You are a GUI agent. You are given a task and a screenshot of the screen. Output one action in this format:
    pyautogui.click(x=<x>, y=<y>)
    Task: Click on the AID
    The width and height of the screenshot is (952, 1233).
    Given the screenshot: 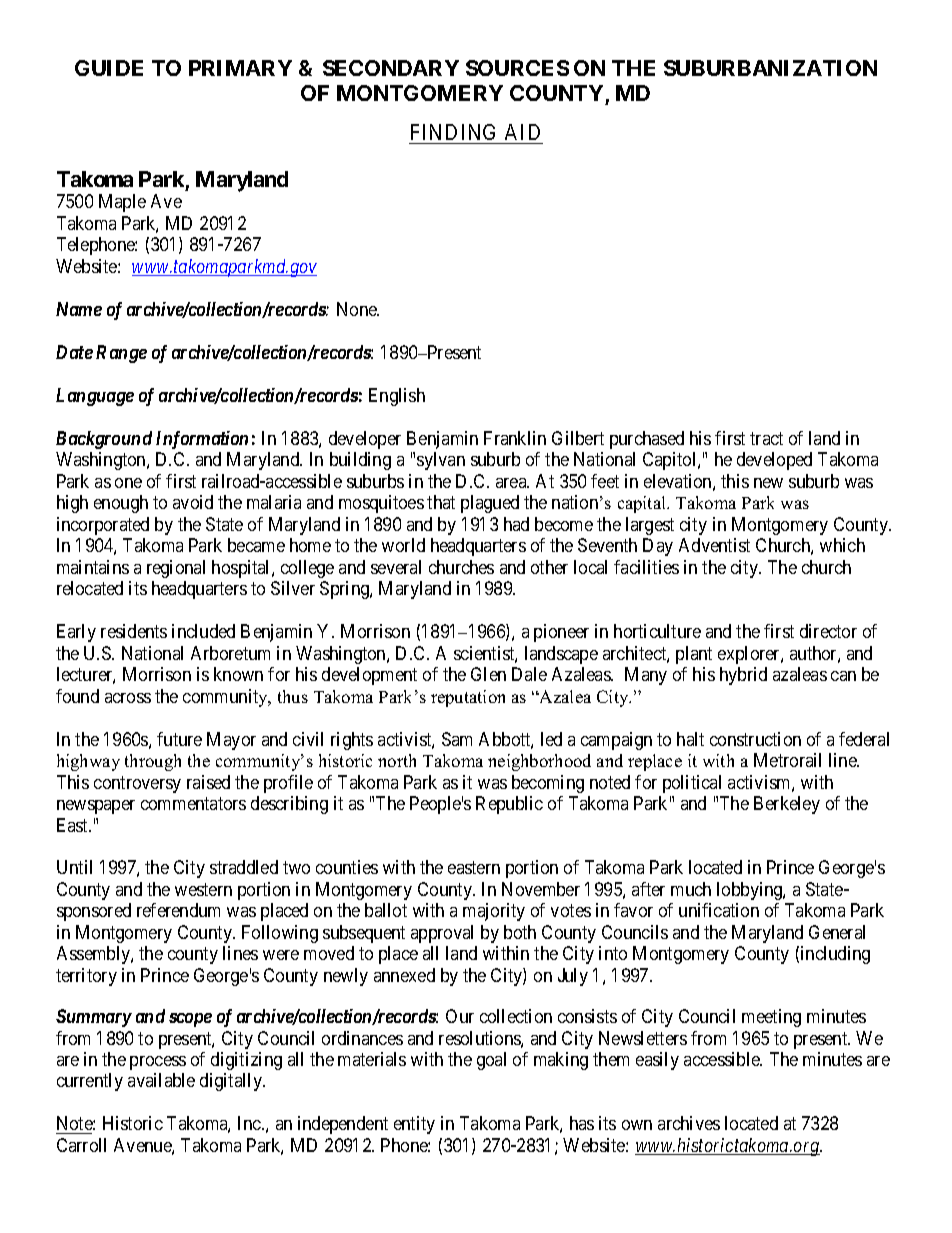 What is the action you would take?
    pyautogui.click(x=522, y=132)
